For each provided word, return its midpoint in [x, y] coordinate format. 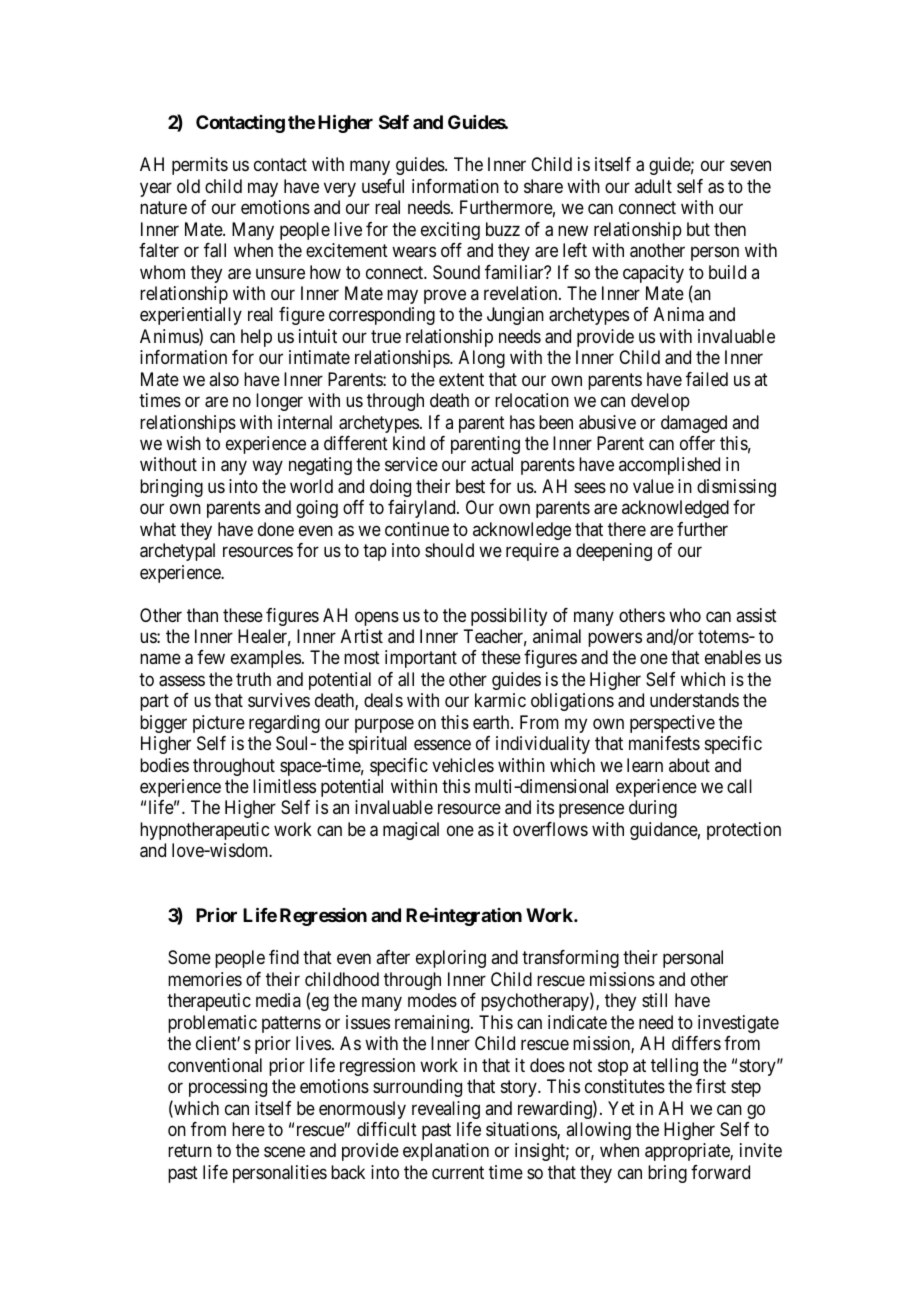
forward [720, 1172]
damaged [694, 424]
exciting [450, 231]
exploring [451, 959]
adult [653, 186]
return [190, 1151]
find [284, 957]
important [421, 659]
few [211, 657]
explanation [446, 1152]
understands [694, 700]
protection [744, 831]
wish [183, 443]
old [188, 186]
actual [492, 464]
